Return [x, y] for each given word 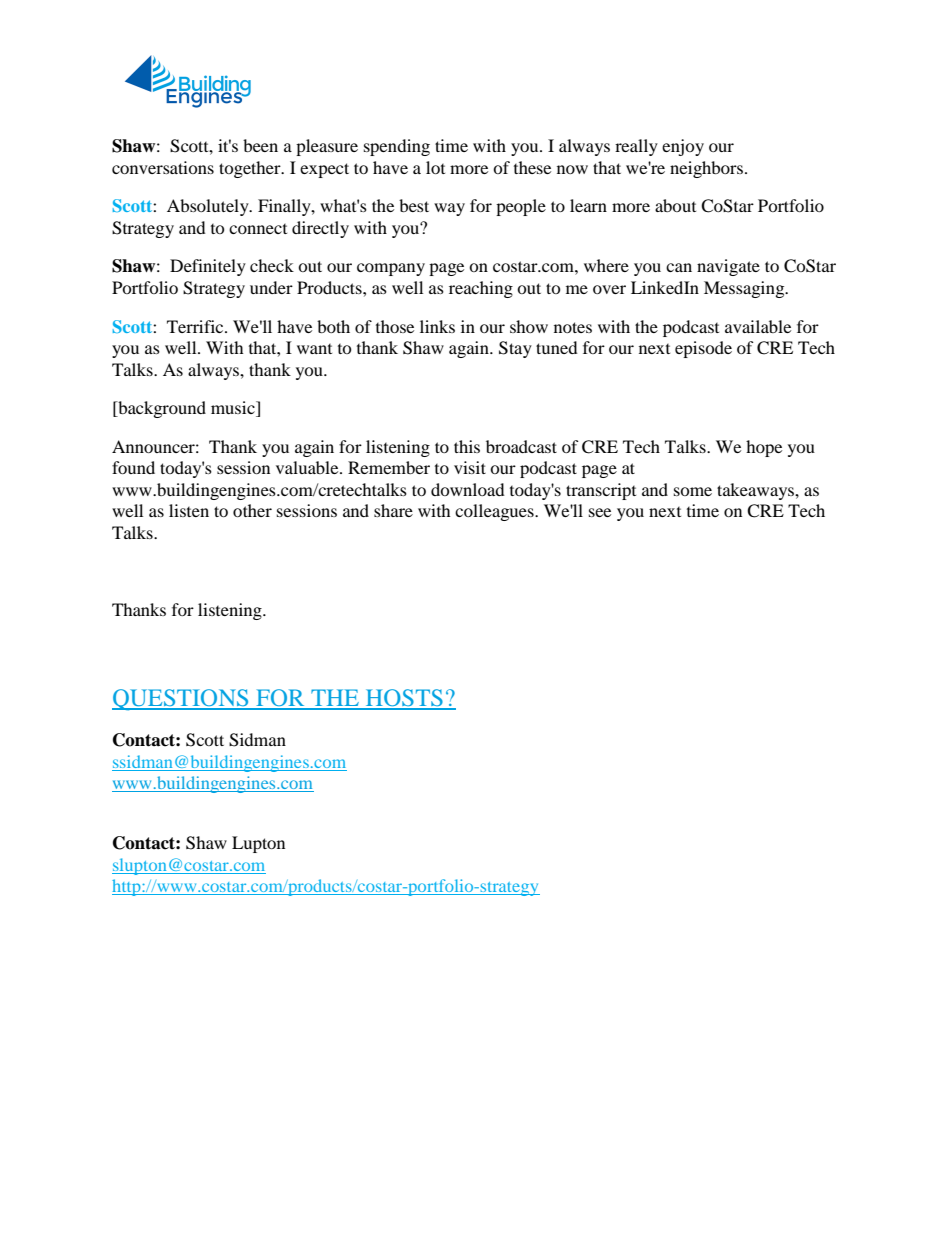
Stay [515, 349]
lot [435, 167]
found [133, 467]
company [391, 269]
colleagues [495, 512]
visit [470, 467]
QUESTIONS [181, 700]
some [693, 491]
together [251, 169]
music [234, 409]
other [252, 510]
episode [703, 349]
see [600, 512]
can [679, 267]
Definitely [208, 267]
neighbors [706, 169]
